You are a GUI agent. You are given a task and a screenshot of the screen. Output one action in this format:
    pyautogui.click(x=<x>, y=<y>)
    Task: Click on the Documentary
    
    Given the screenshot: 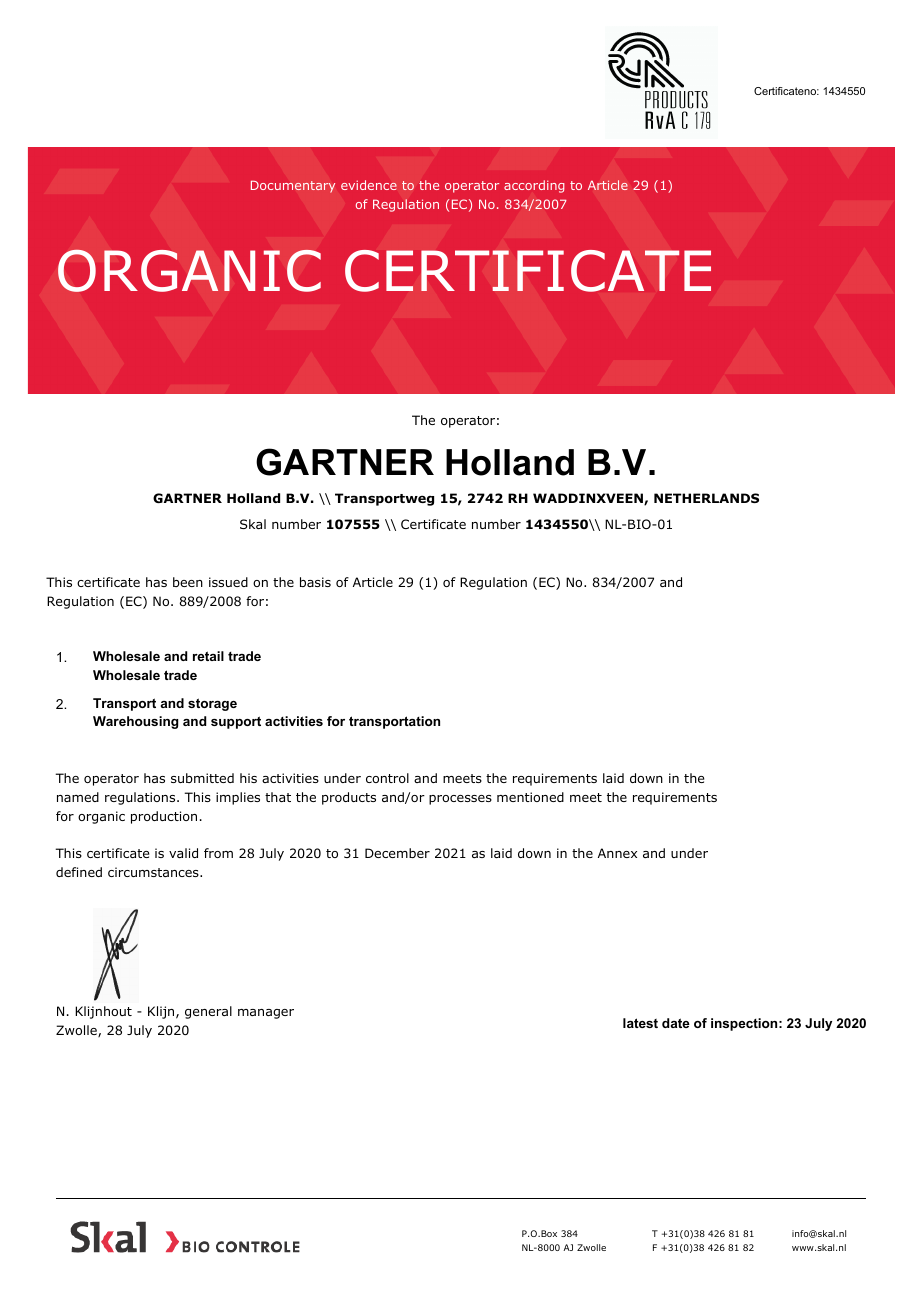 What is the action you would take?
    pyautogui.click(x=293, y=186)
